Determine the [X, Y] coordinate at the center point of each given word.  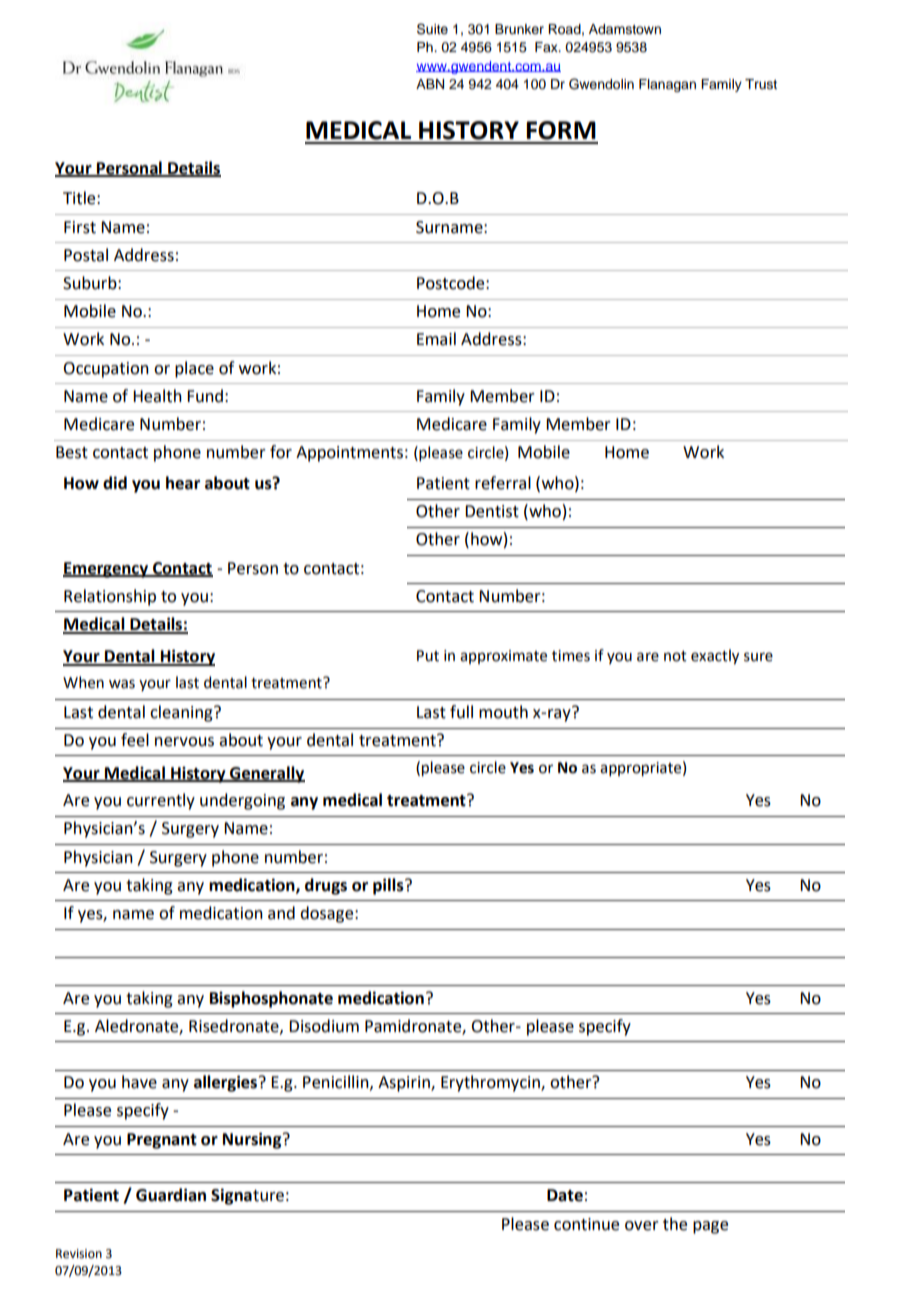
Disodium [324, 1026]
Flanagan [667, 85]
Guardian [171, 1195]
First [80, 227]
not [675, 656]
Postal [86, 255]
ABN [430, 84]
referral [503, 483]
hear [183, 483]
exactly [715, 656]
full [461, 712]
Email [436, 339]
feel [135, 740]
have [139, 1082]
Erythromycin [491, 1083]
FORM [561, 130]
